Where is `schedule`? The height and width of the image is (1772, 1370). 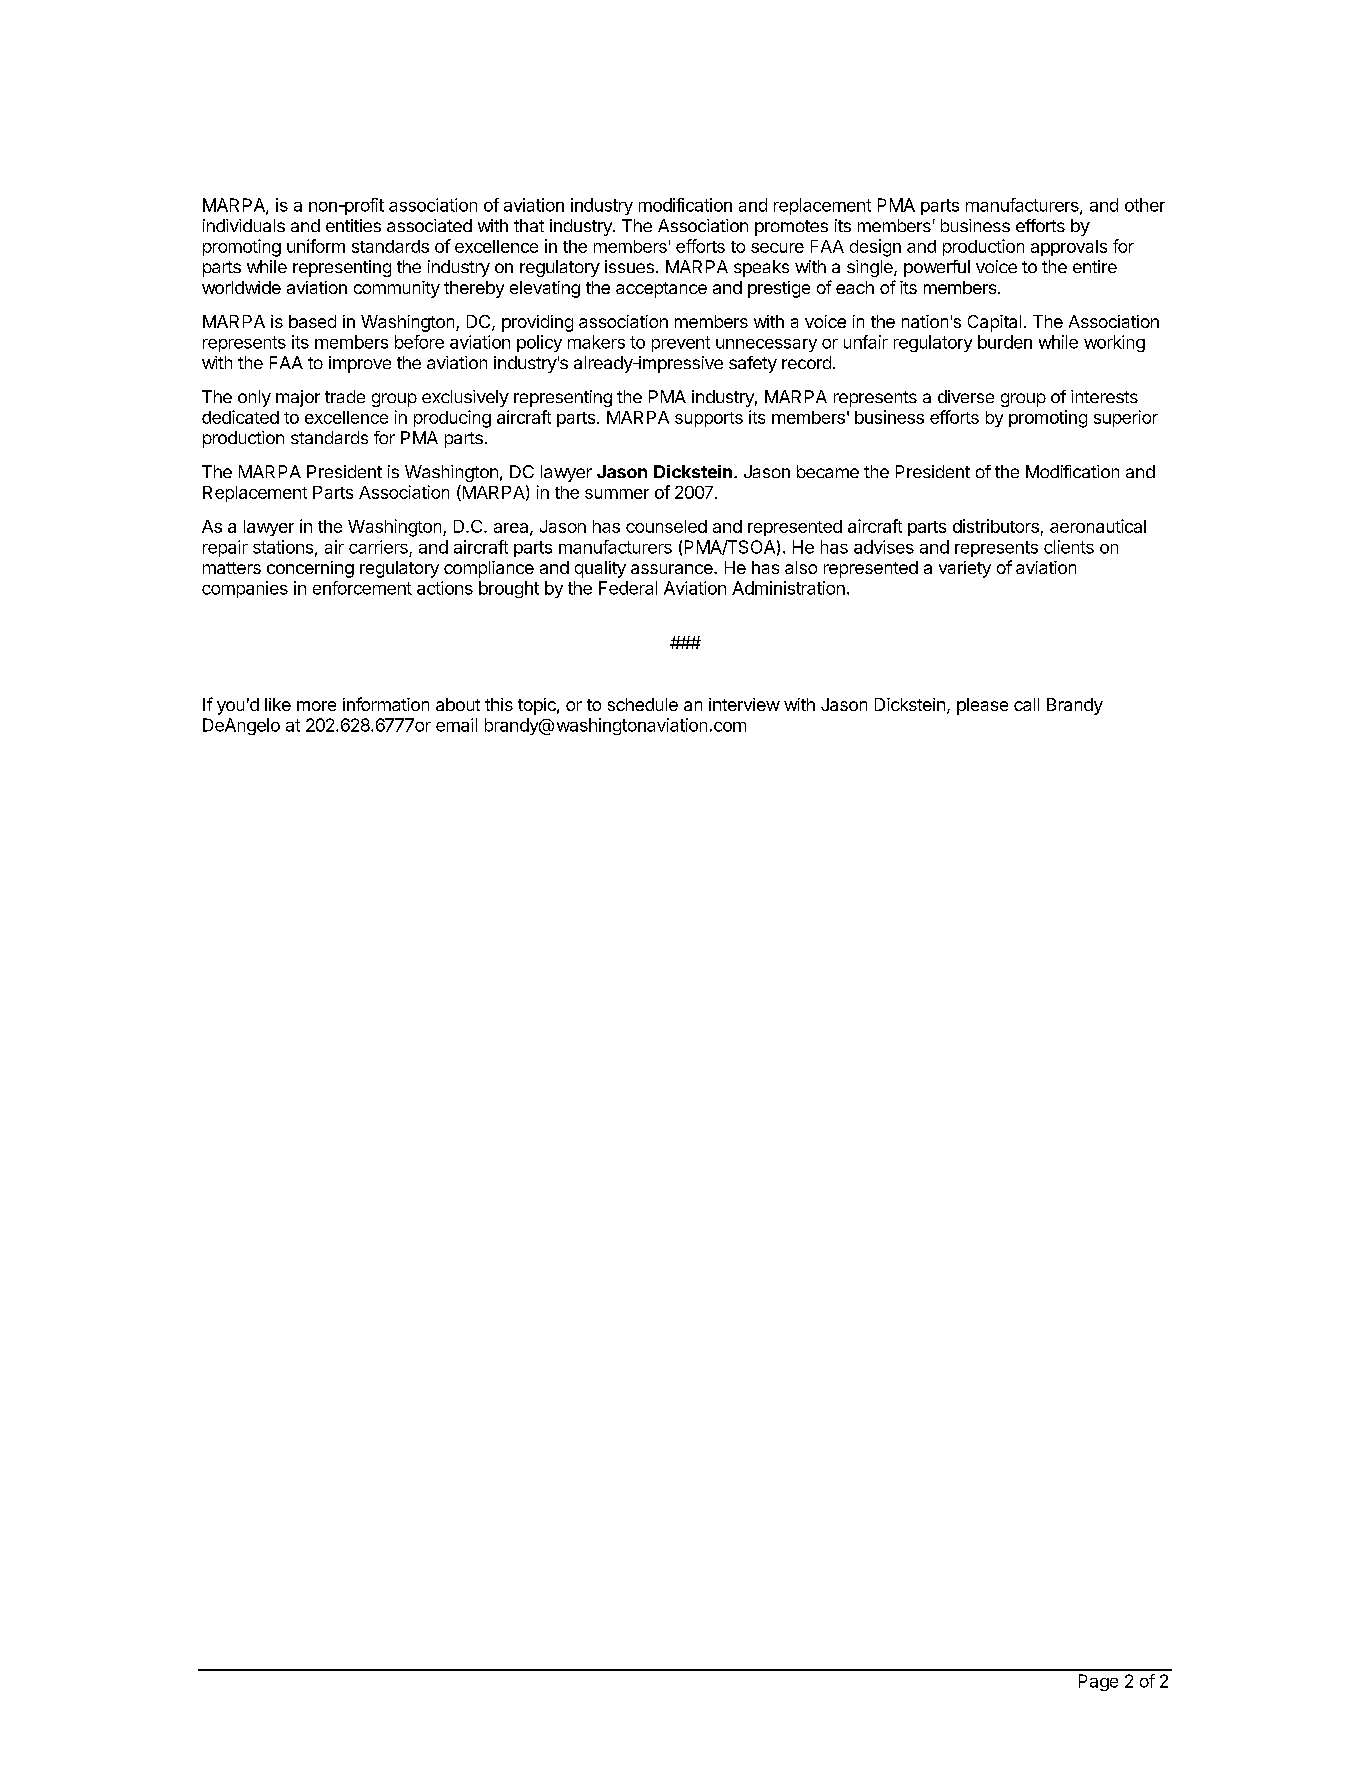
schedule is located at coordinates (643, 704).
